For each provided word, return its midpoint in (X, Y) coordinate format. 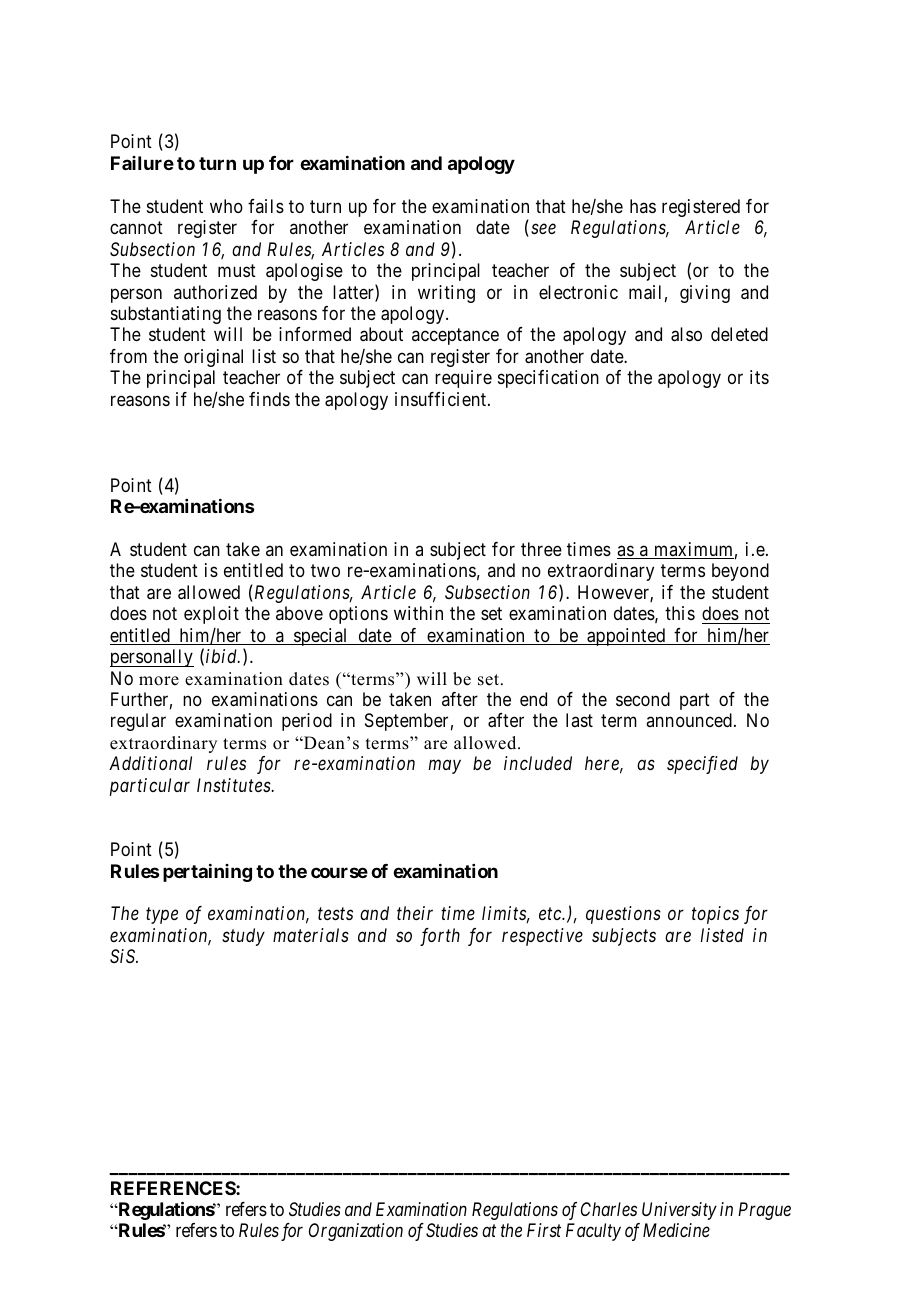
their (415, 913)
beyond (740, 572)
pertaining (207, 873)
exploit (211, 615)
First (544, 1230)
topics (715, 915)
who (226, 206)
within (418, 613)
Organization (356, 1232)
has (643, 206)
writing (446, 294)
